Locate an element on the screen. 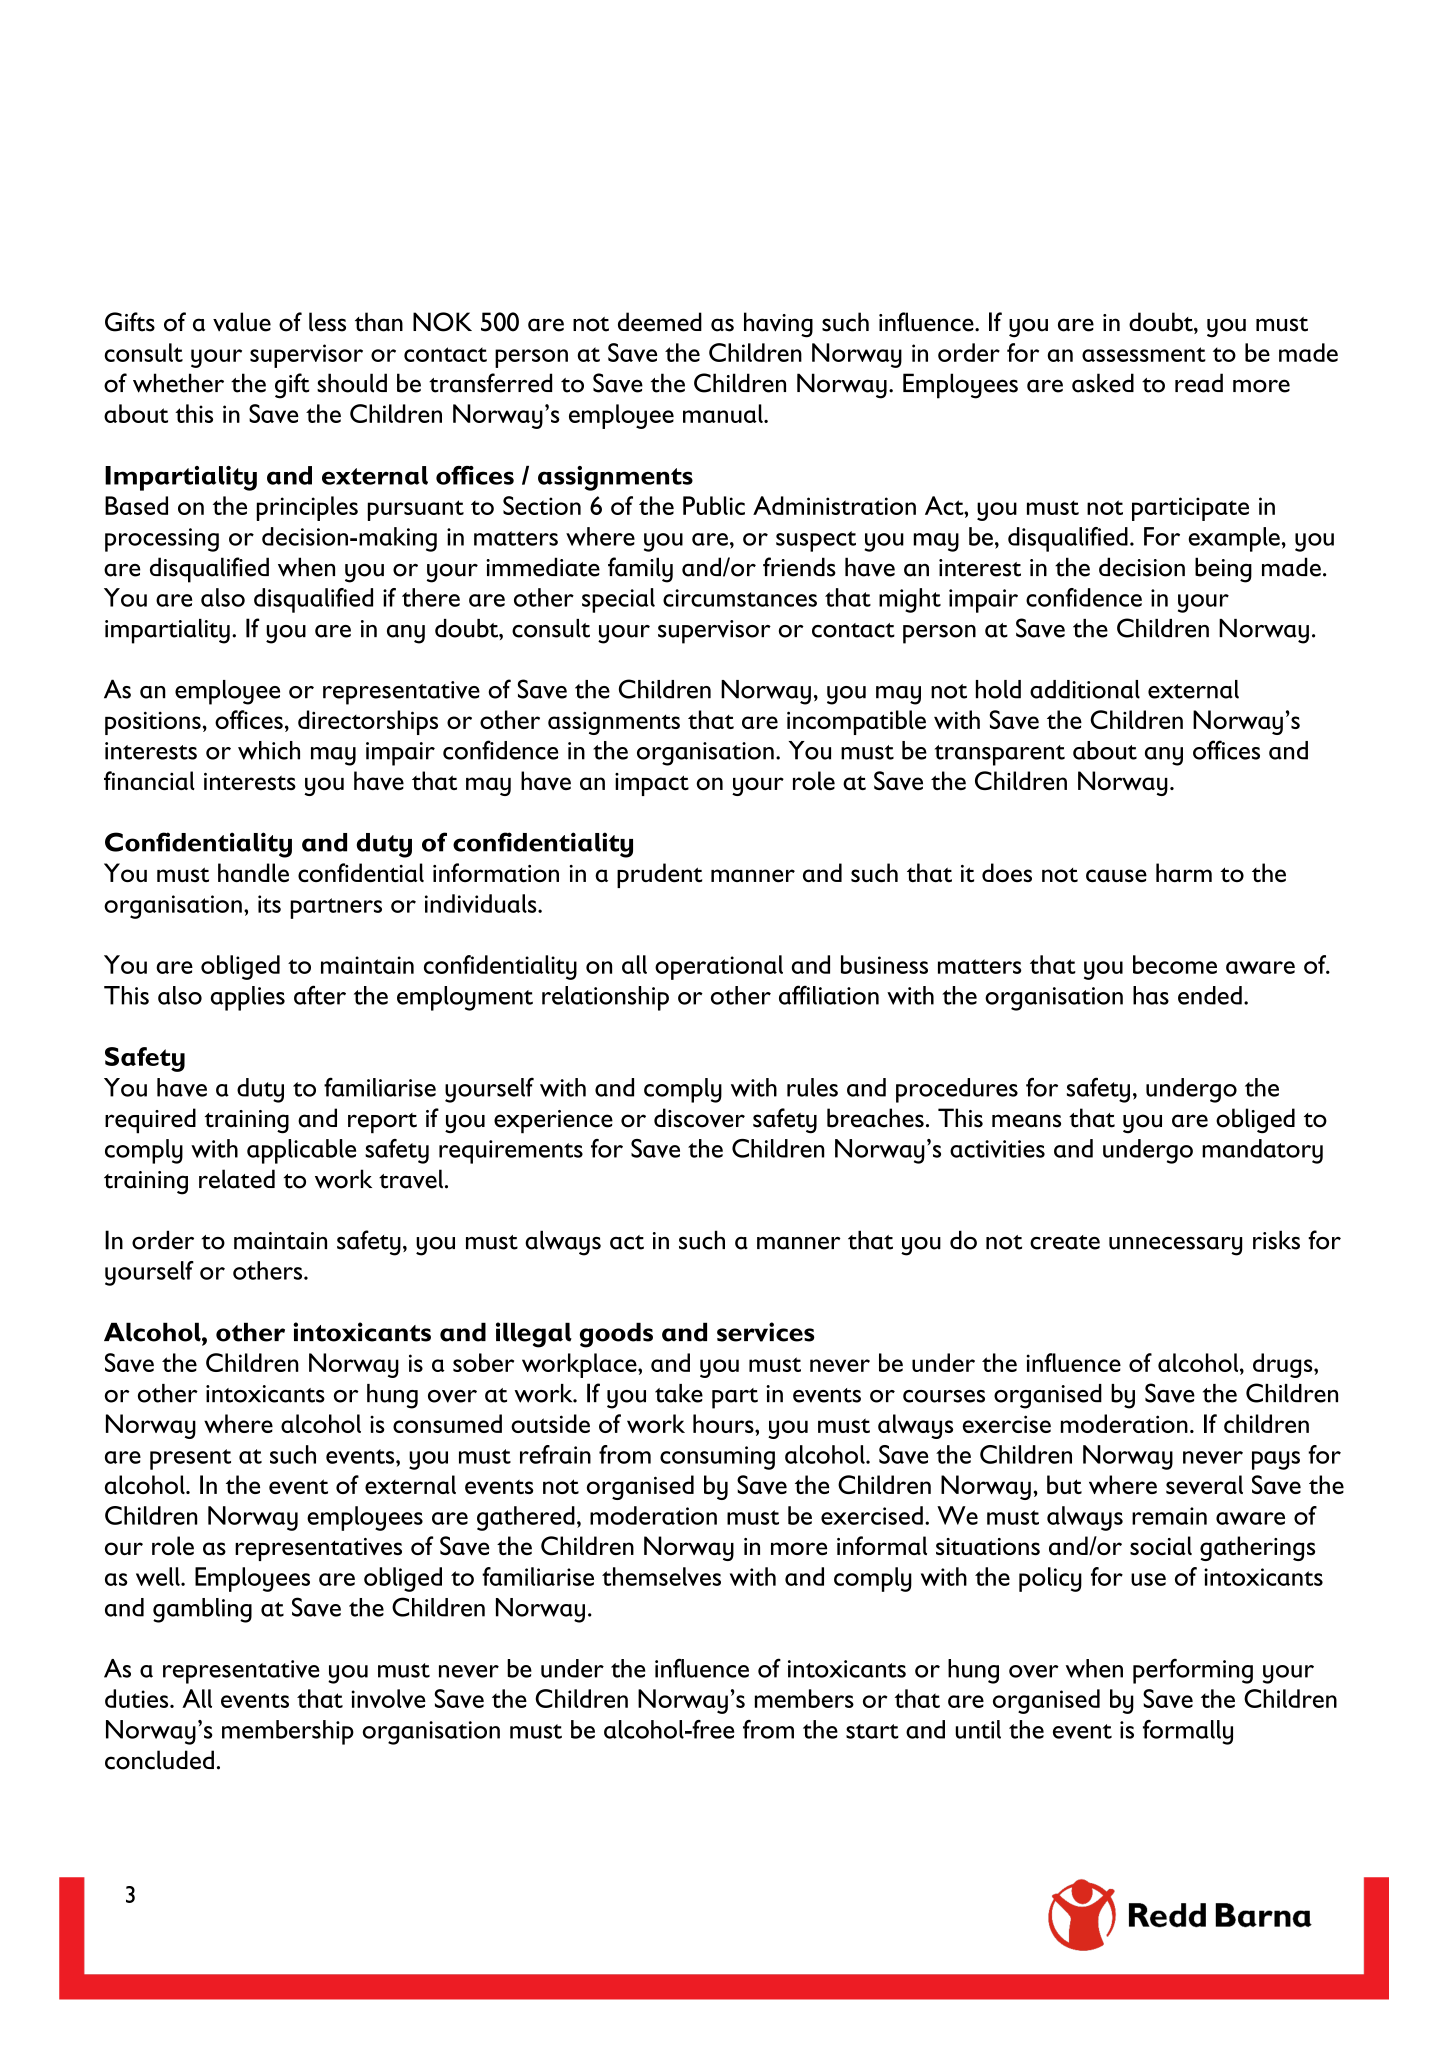  formally is located at coordinates (1188, 1732).
